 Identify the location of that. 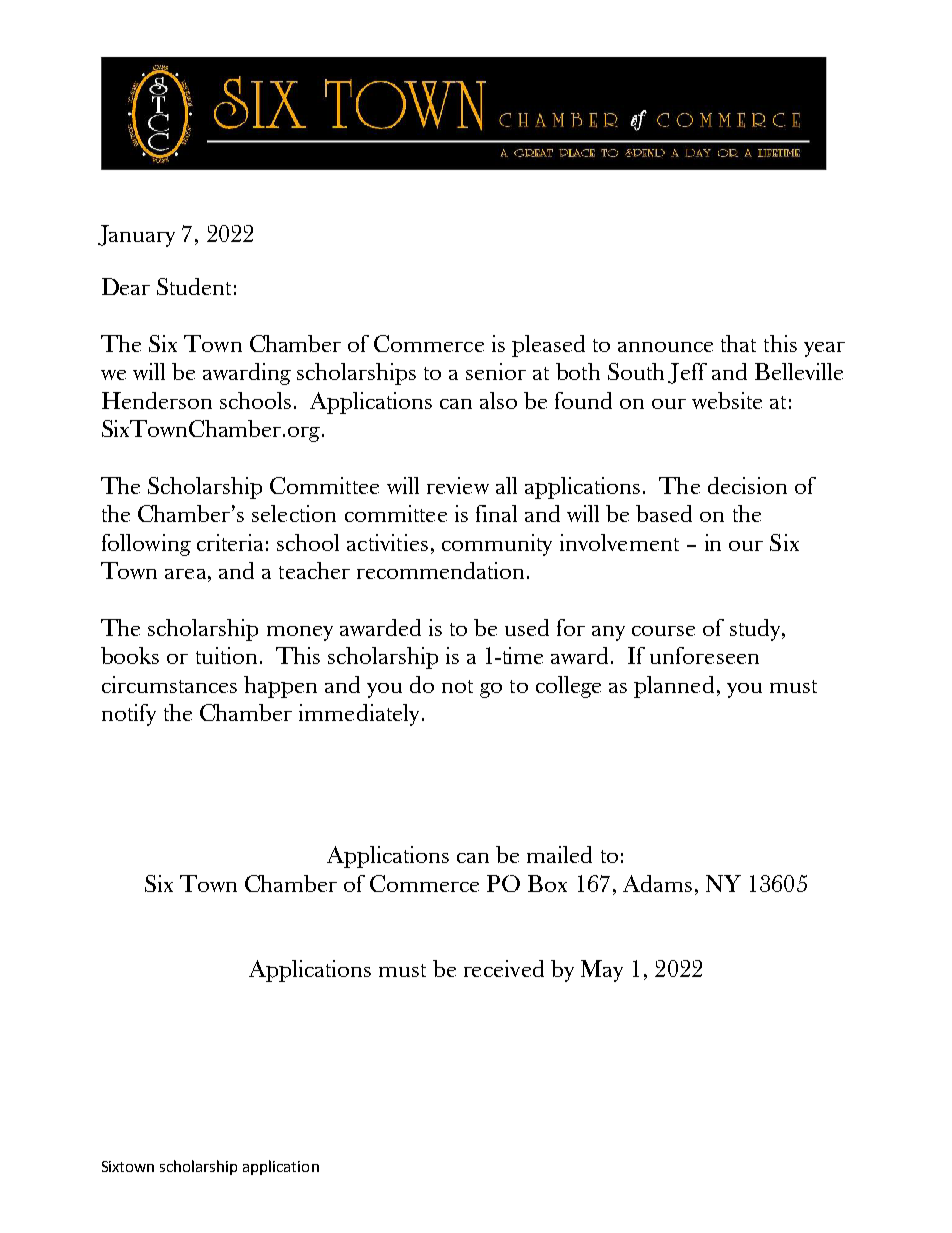
(738, 343).
